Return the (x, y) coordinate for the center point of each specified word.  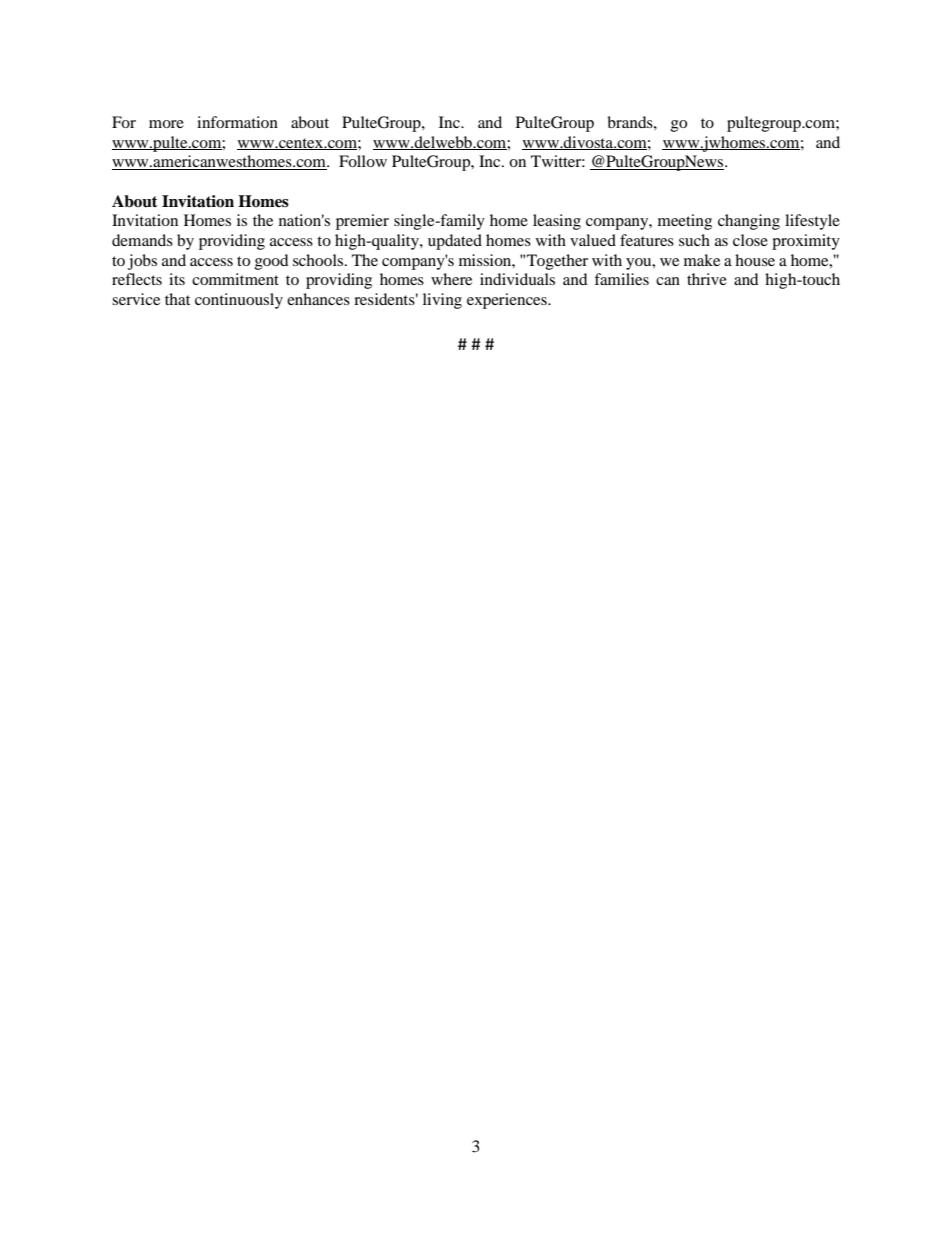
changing (749, 222)
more (166, 124)
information (237, 122)
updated (455, 242)
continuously (239, 301)
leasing (557, 222)
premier (362, 222)
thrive (707, 279)
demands (142, 240)
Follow (363, 161)
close (750, 240)
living (442, 301)
